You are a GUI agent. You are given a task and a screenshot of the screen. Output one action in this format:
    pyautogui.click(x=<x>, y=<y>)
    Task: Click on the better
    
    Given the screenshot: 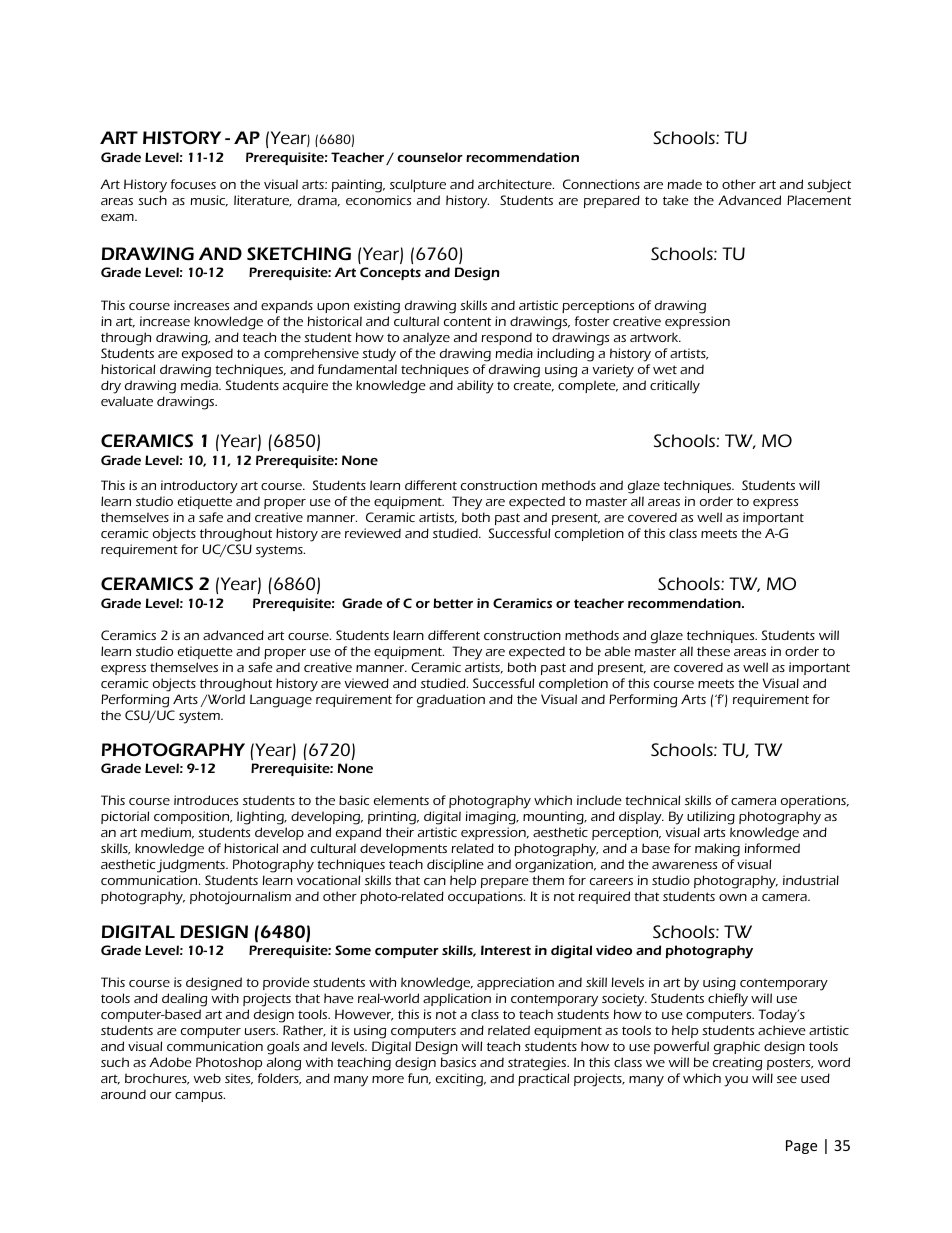 What is the action you would take?
    pyautogui.click(x=453, y=603)
